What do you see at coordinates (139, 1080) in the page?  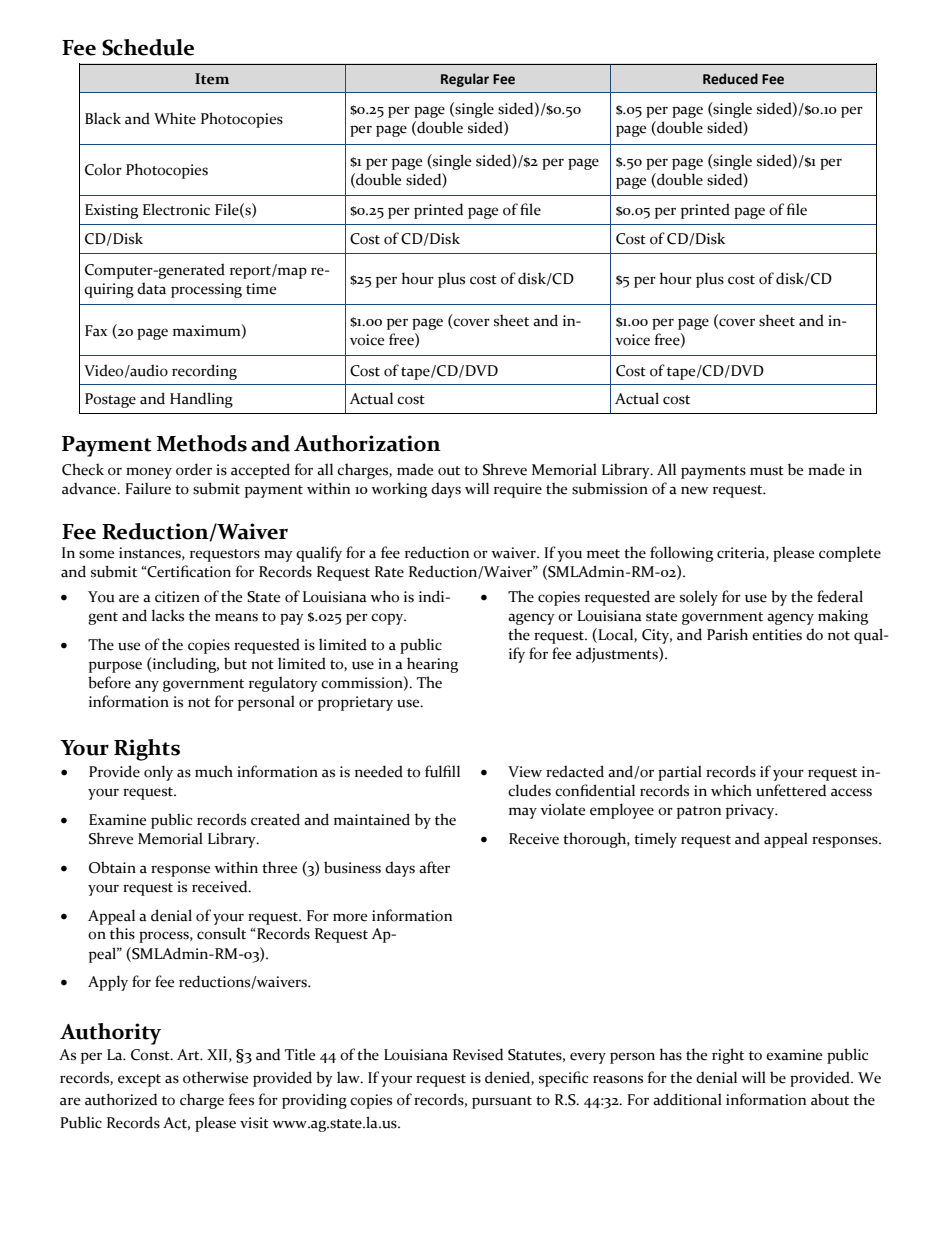 I see `except` at bounding box center [139, 1080].
